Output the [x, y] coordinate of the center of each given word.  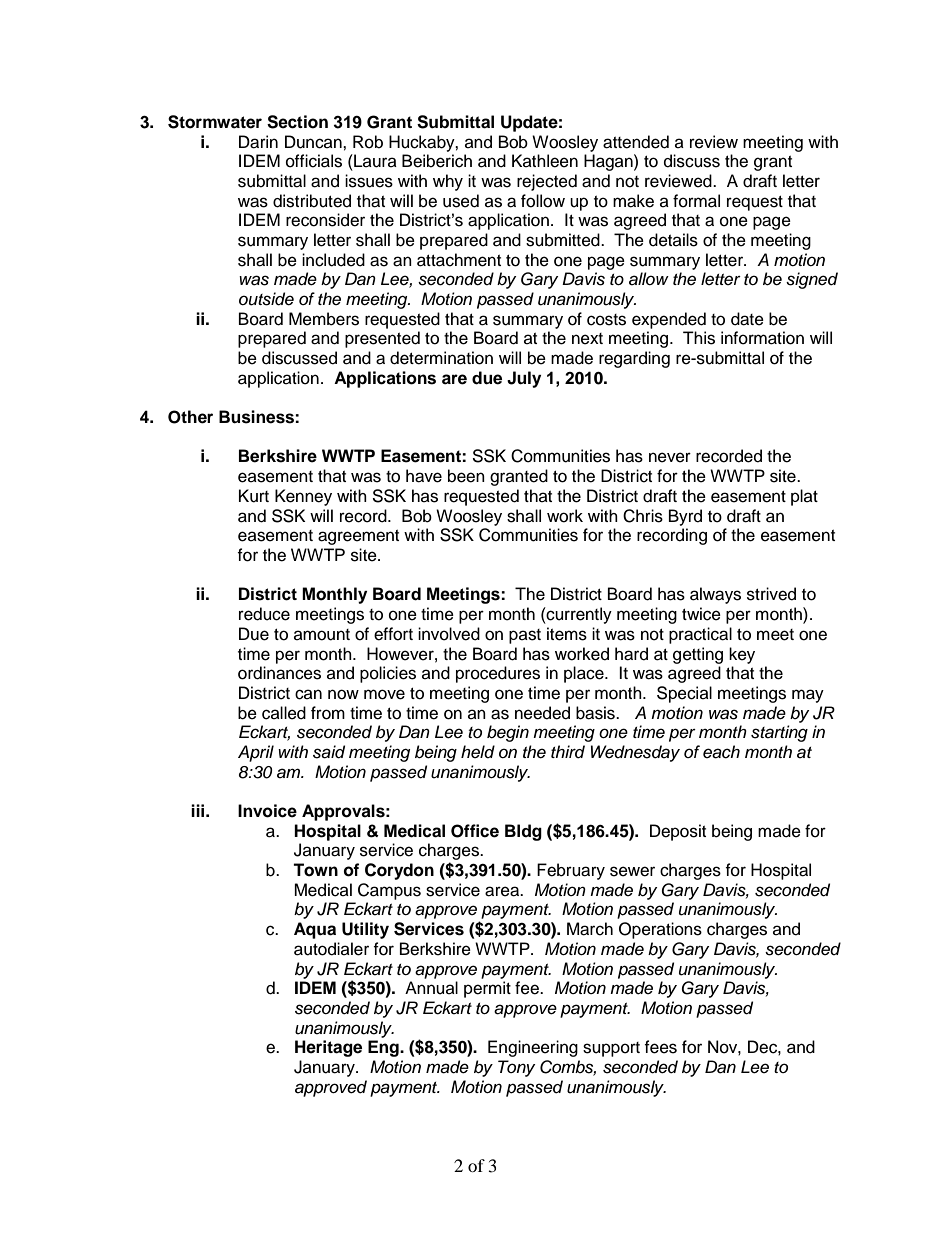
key [742, 655]
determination [441, 358]
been [466, 476]
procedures [498, 674]
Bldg [523, 832]
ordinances [279, 673]
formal [696, 201]
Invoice [267, 811]
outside [266, 299]
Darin [258, 142]
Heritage [328, 1048]
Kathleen [545, 161]
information [762, 338]
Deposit [678, 832]
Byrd [685, 517]
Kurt [254, 496]
